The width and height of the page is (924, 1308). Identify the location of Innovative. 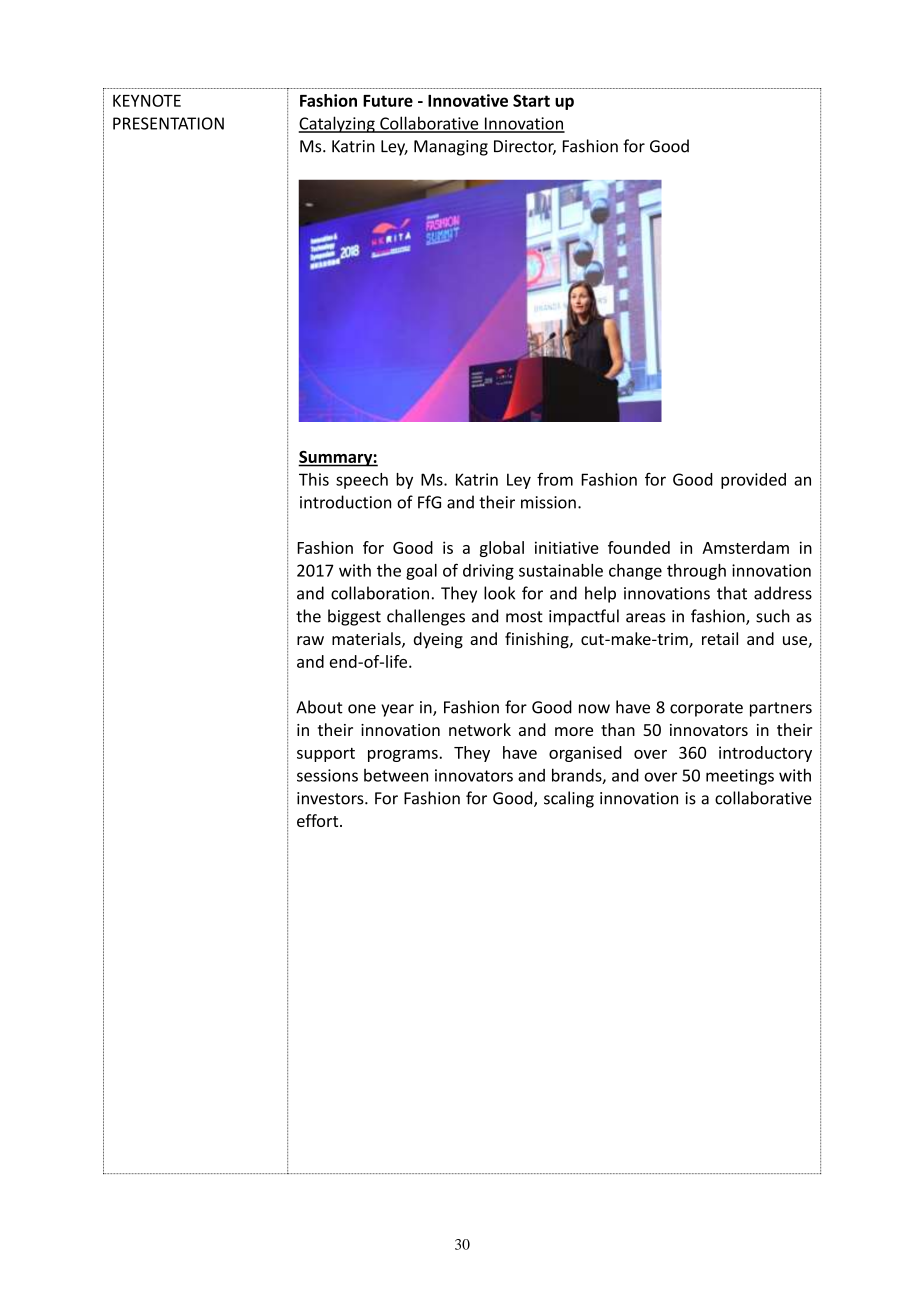
(468, 100).
